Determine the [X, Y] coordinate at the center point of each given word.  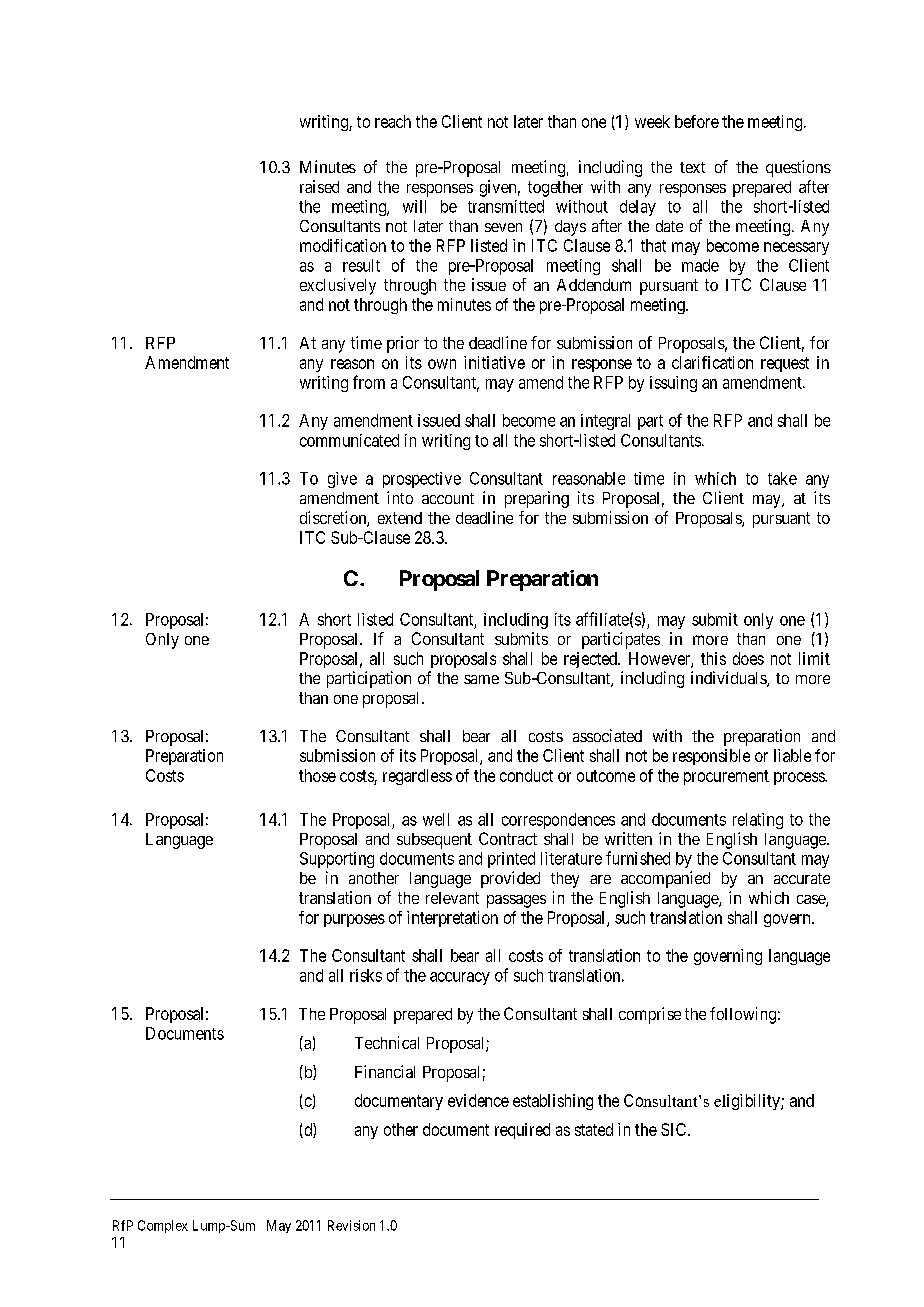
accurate [802, 878]
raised [319, 186]
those [317, 775]
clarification [712, 362]
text [692, 167]
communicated [349, 440]
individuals [729, 679]
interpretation [452, 919]
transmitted [506, 206]
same [481, 679]
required [522, 1131]
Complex [163, 1226]
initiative [494, 362]
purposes [354, 920]
